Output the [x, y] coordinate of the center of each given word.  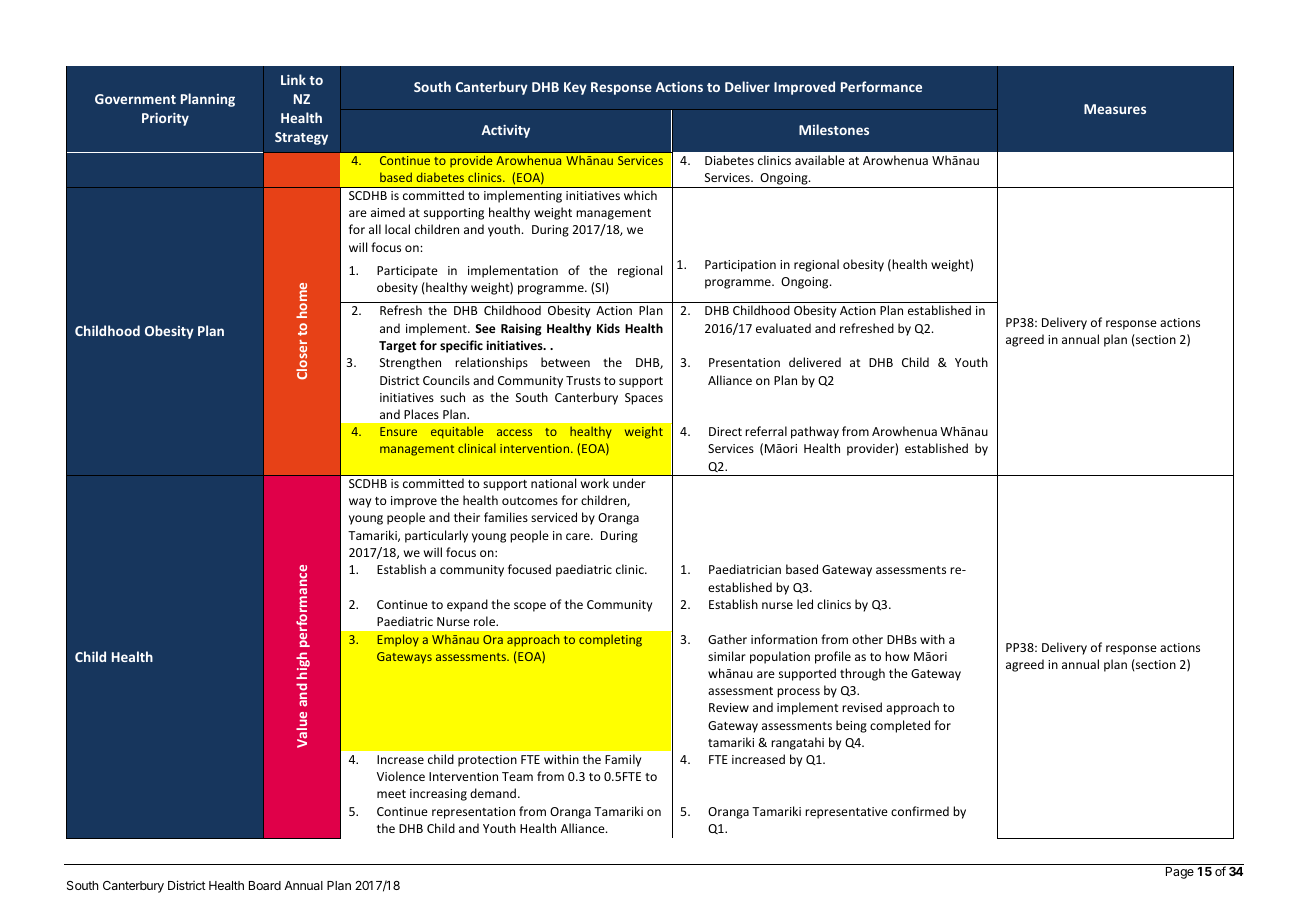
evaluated [783, 328]
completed [900, 726]
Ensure [398, 431]
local [397, 229]
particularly [436, 536]
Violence [401, 776]
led [805, 604]
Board [265, 885]
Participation [740, 266]
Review [729, 707]
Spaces [644, 399]
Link [293, 79]
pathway [815, 432]
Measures [1115, 109]
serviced [554, 517]
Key [575, 88]
